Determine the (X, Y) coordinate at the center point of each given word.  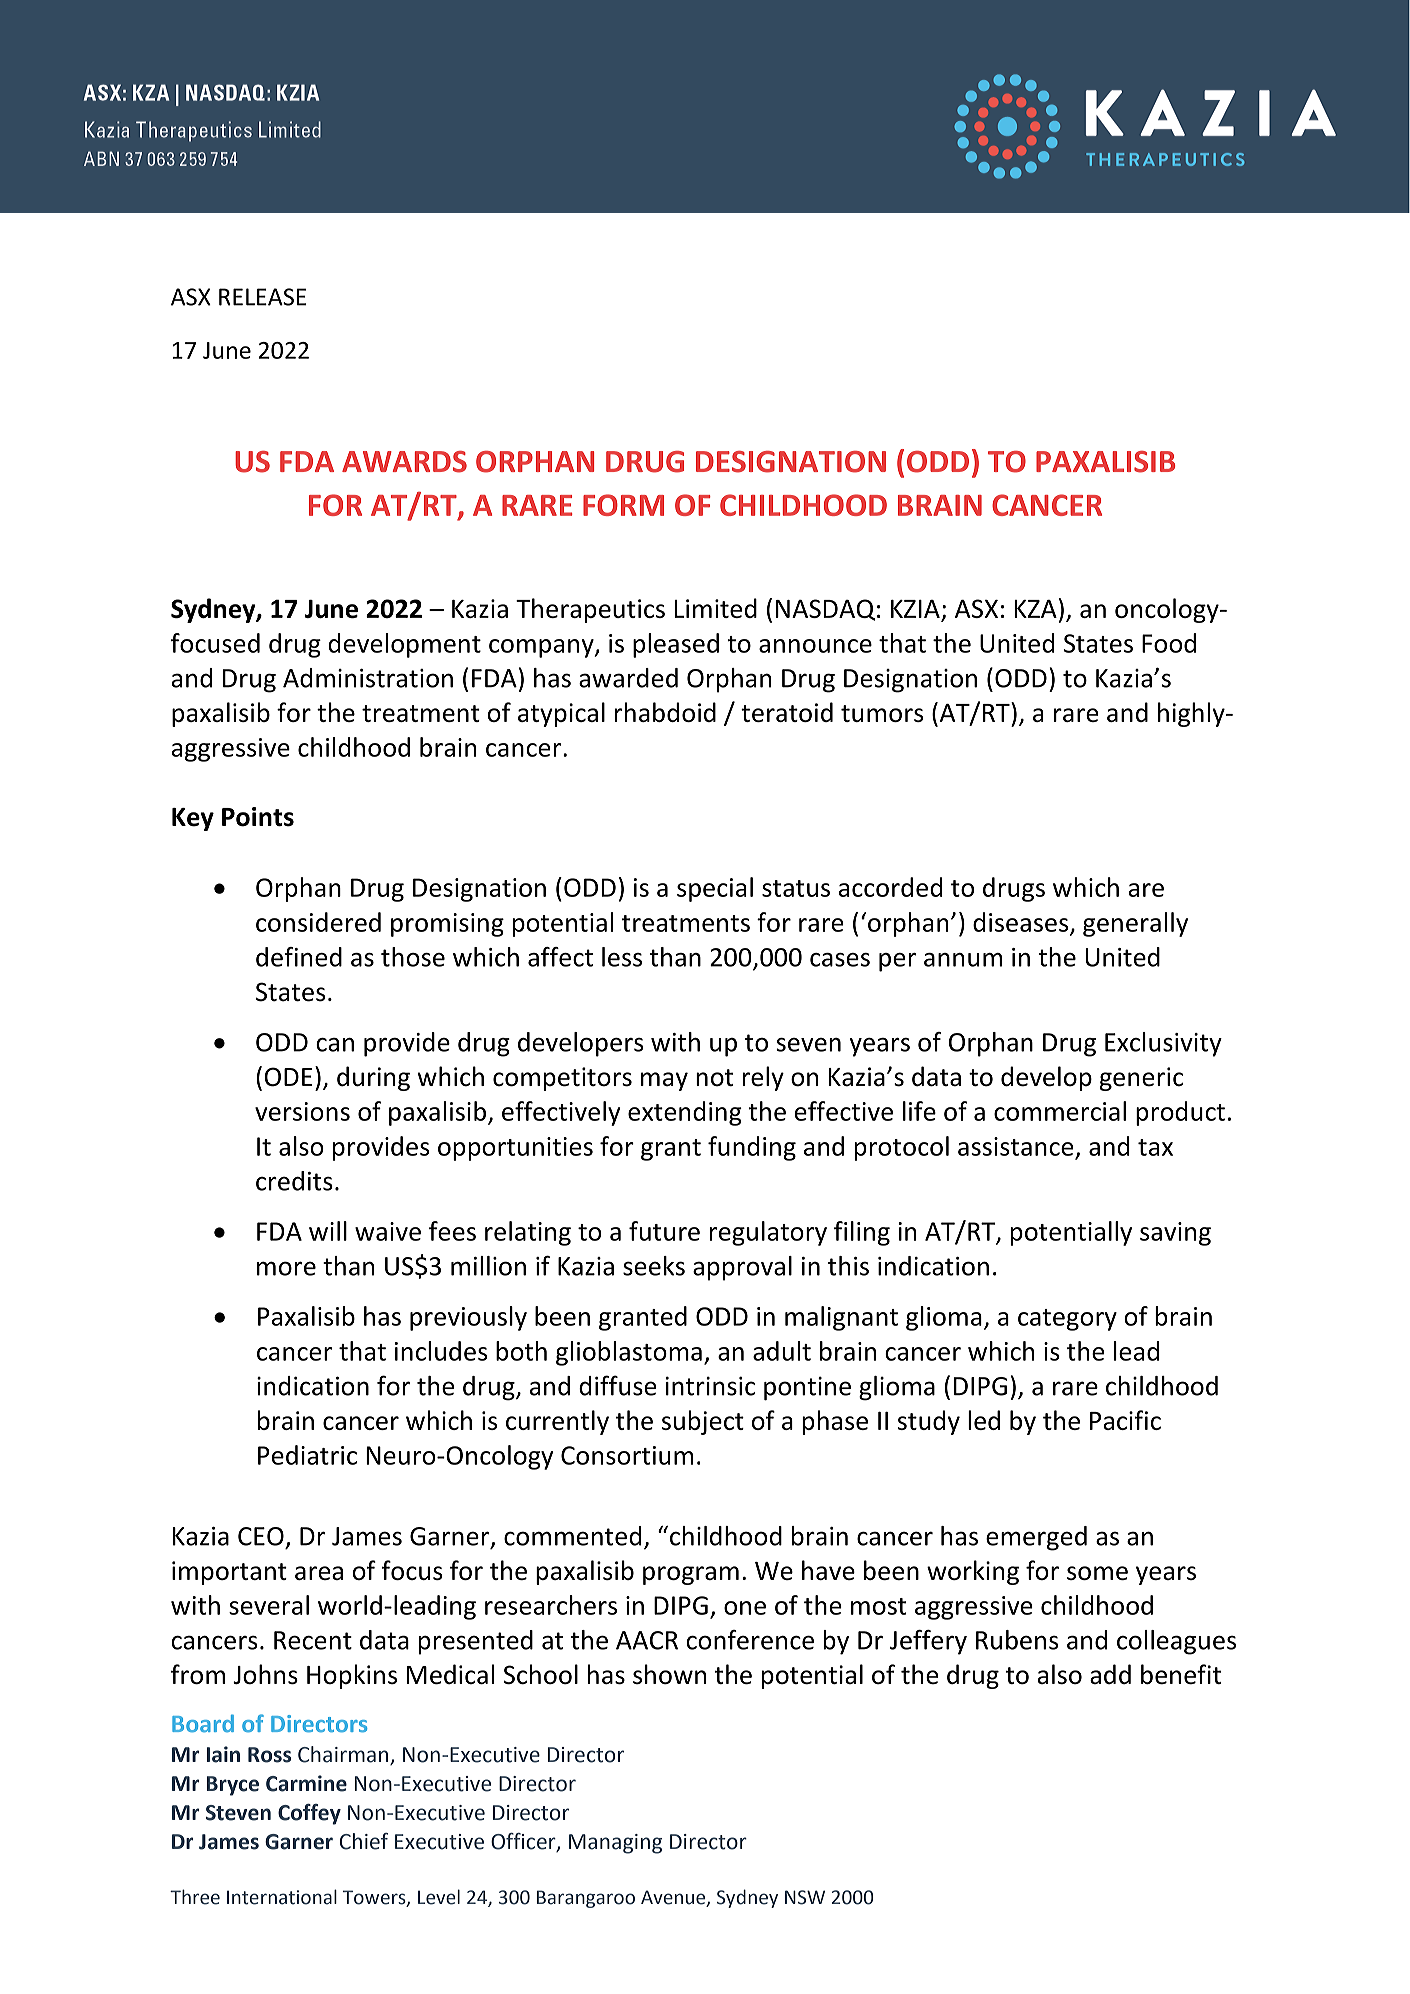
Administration (368, 678)
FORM (623, 505)
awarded (628, 678)
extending (685, 1113)
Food (1169, 643)
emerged (1036, 1538)
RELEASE (262, 297)
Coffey (309, 1814)
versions (302, 1111)
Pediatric (307, 1455)
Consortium (627, 1455)
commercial (1060, 1111)
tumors (882, 713)
